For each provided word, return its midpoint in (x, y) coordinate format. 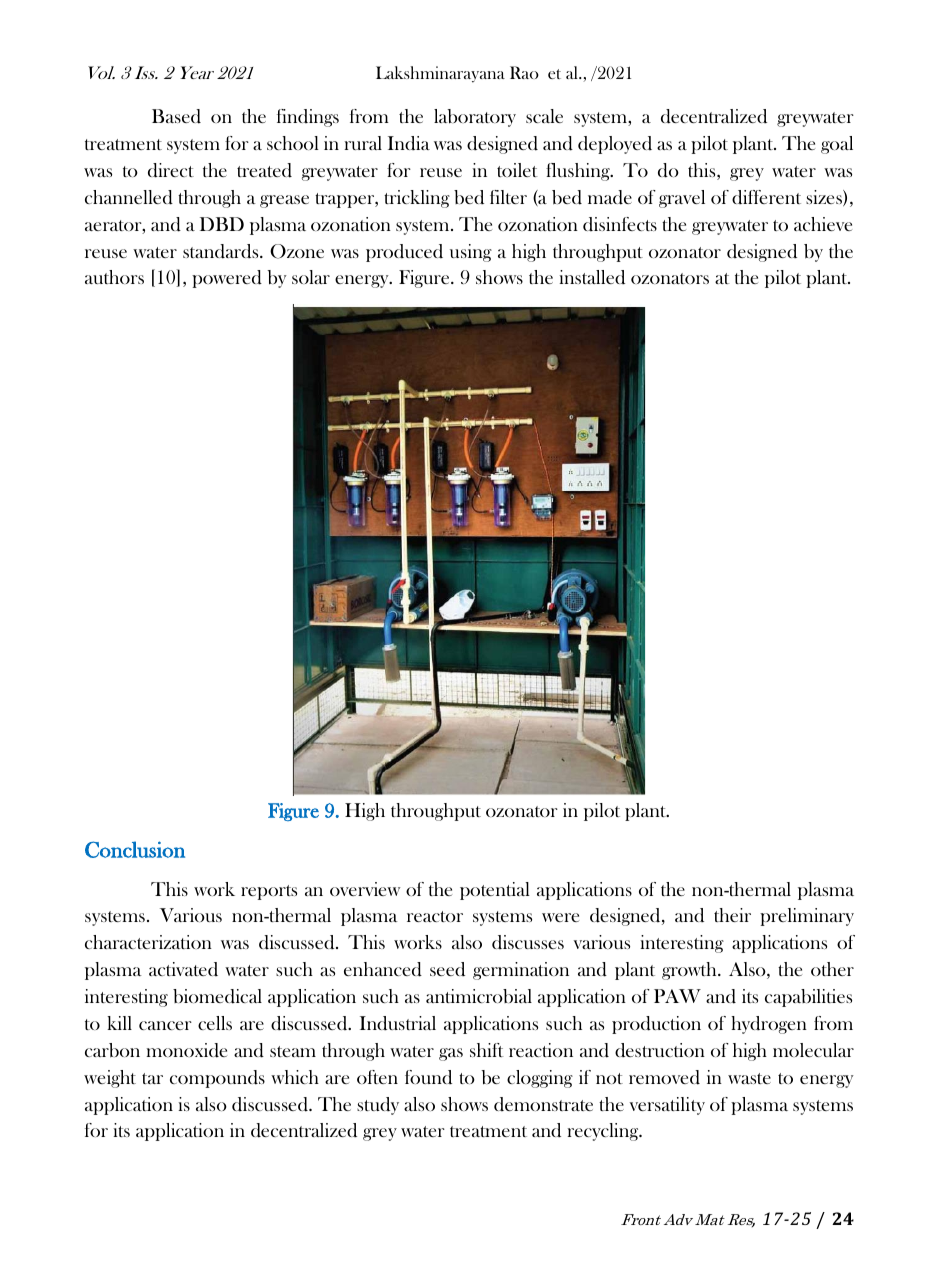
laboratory (475, 118)
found (428, 1077)
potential (495, 891)
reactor (435, 916)
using (471, 253)
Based (176, 116)
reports (269, 892)
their (732, 915)
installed (592, 277)
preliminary (807, 917)
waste (749, 1078)
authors (114, 277)
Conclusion (135, 849)
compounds (217, 1079)
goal (837, 145)
